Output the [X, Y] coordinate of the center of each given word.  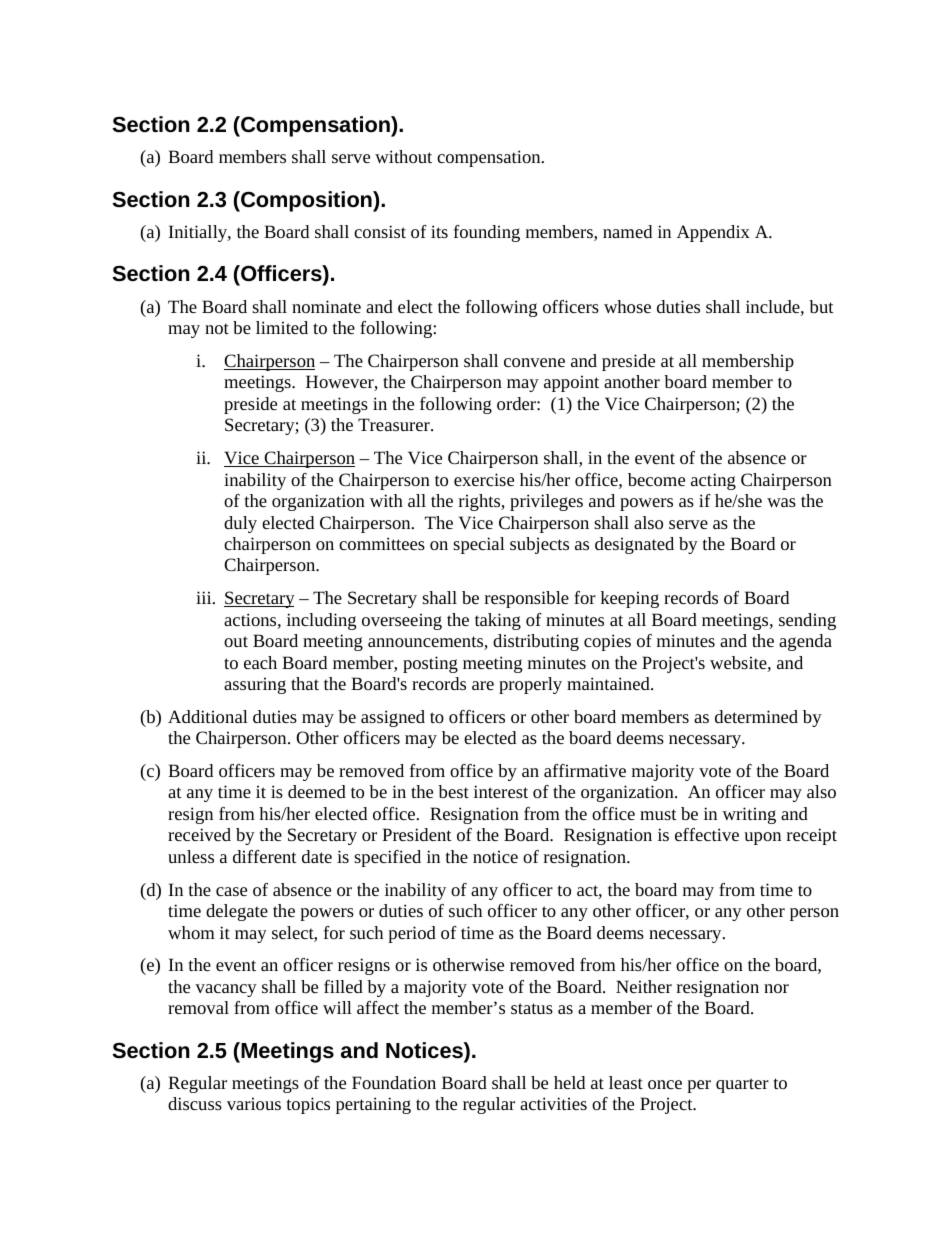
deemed [317, 791]
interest [501, 791]
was [781, 502]
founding [487, 233]
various [254, 1103]
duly [240, 524]
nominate [326, 306]
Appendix [713, 233]
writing [749, 815]
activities [553, 1103]
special [479, 545]
